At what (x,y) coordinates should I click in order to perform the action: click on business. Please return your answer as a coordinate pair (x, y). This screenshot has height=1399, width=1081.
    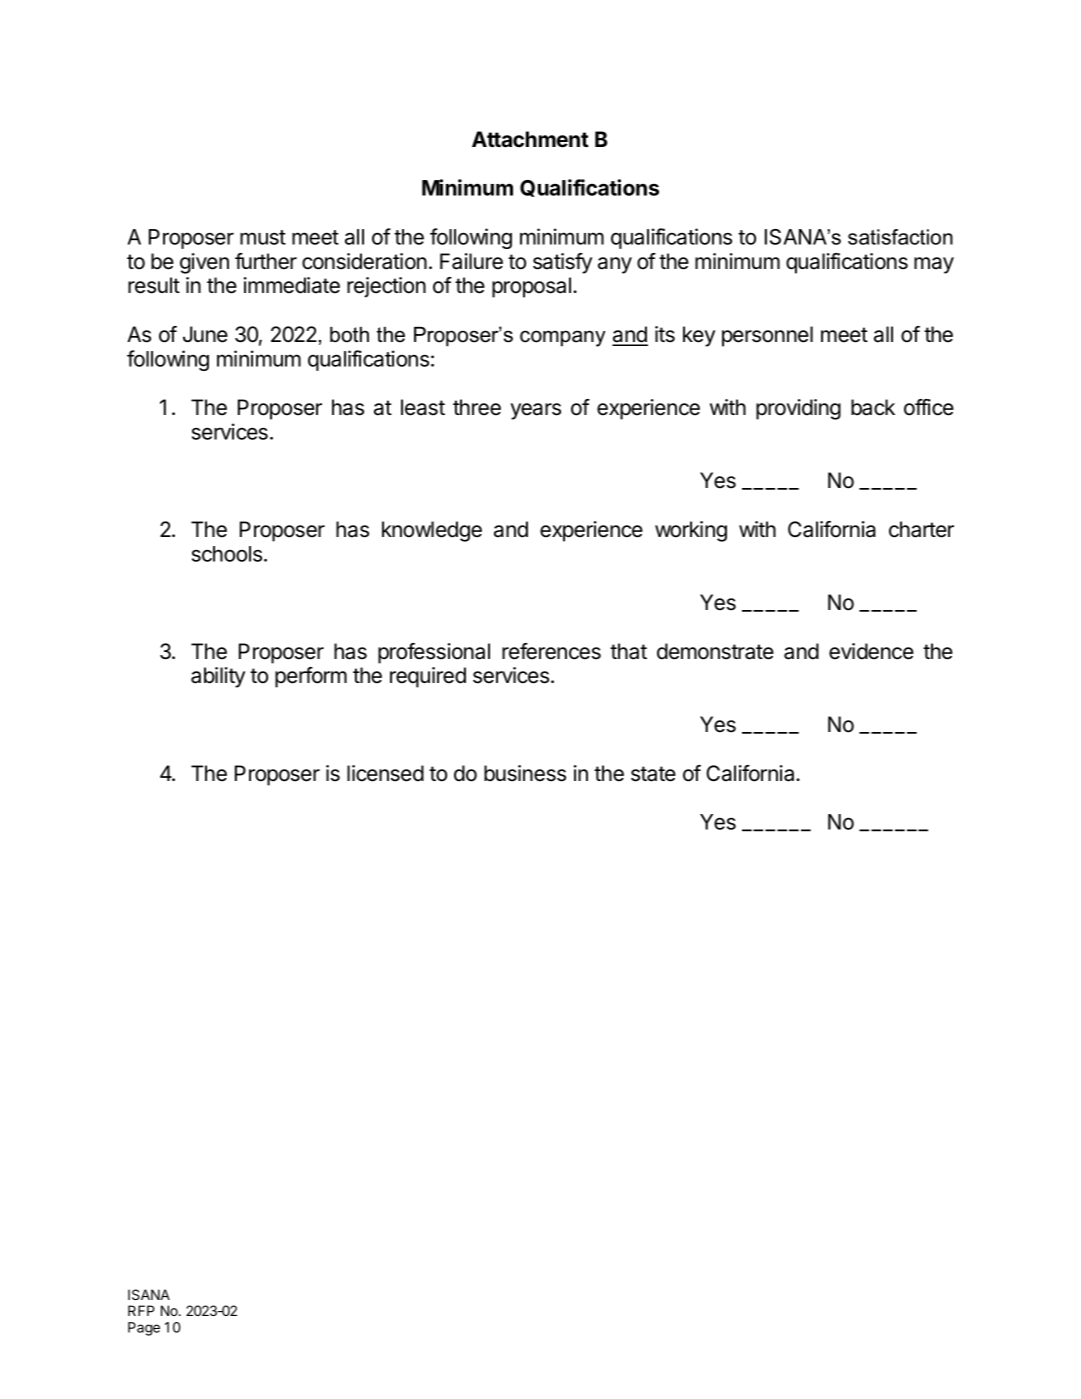
    Looking at the image, I should click on (525, 773).
